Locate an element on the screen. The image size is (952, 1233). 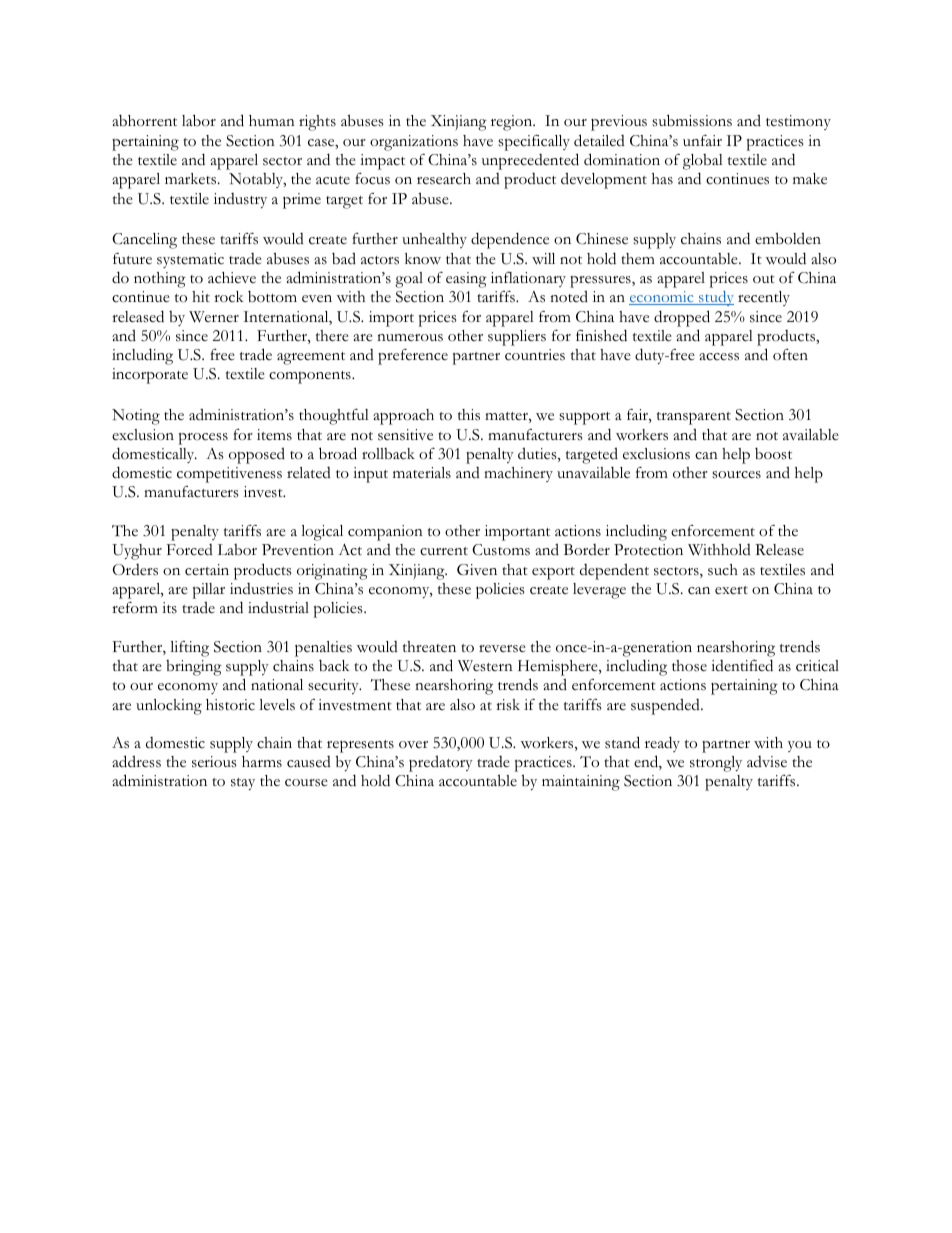
region is located at coordinates (513, 123).
